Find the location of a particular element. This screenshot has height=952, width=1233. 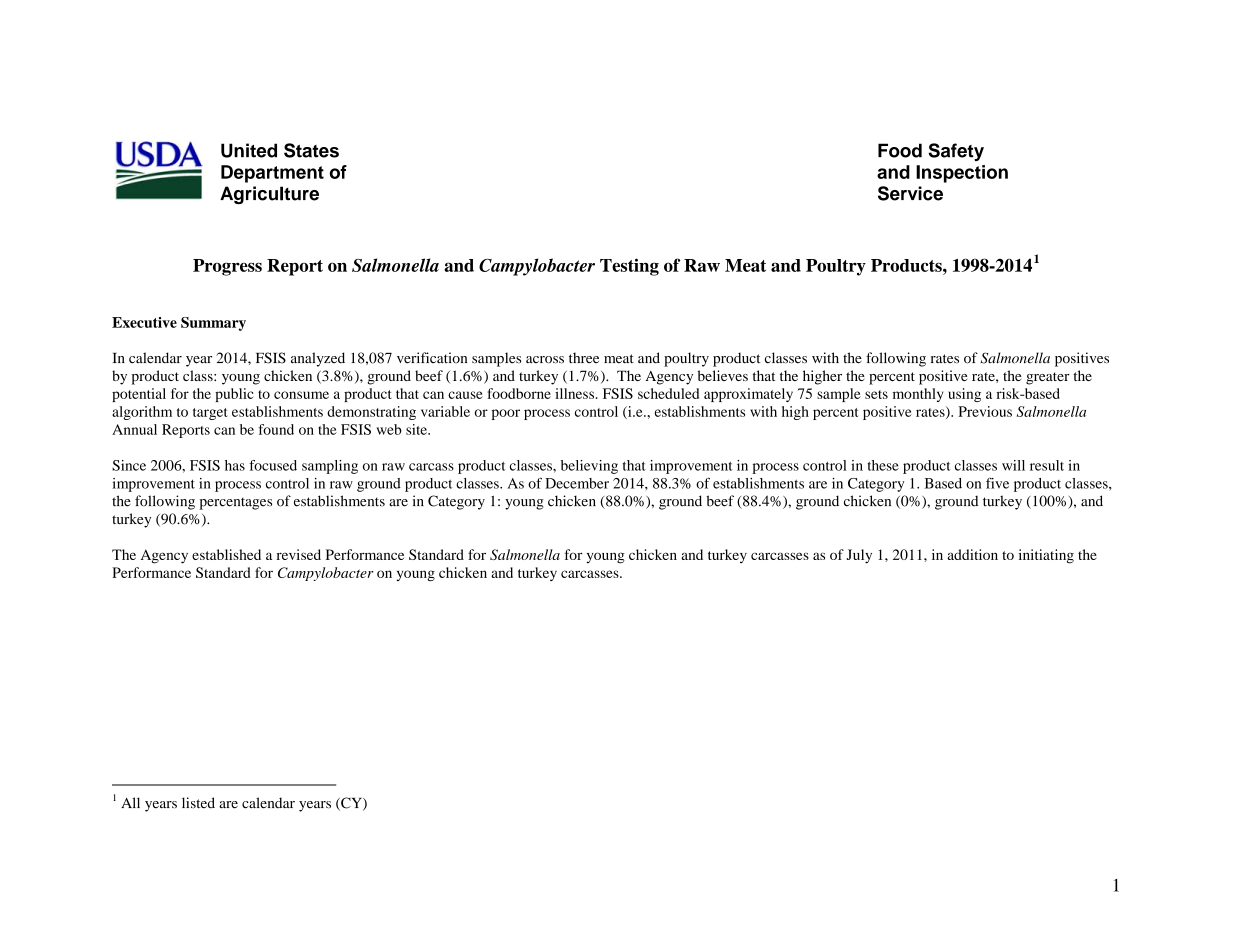

Testing is located at coordinates (629, 267).
